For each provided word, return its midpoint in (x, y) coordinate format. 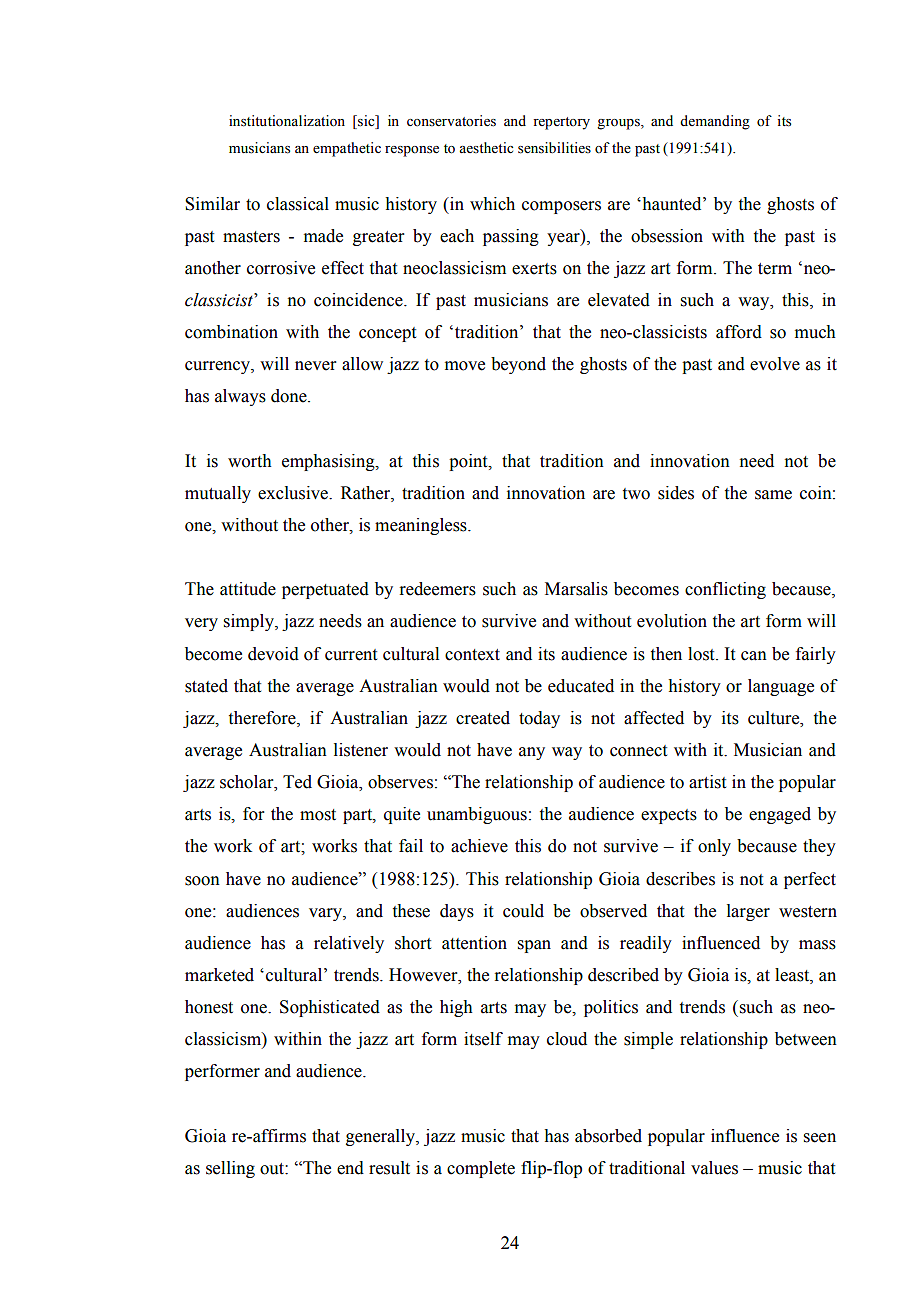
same (773, 495)
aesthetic (486, 148)
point (469, 462)
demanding (715, 122)
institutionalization (287, 121)
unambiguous (477, 815)
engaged (780, 815)
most (318, 815)
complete (481, 1169)
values (714, 1168)
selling (230, 1169)
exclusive (294, 493)
